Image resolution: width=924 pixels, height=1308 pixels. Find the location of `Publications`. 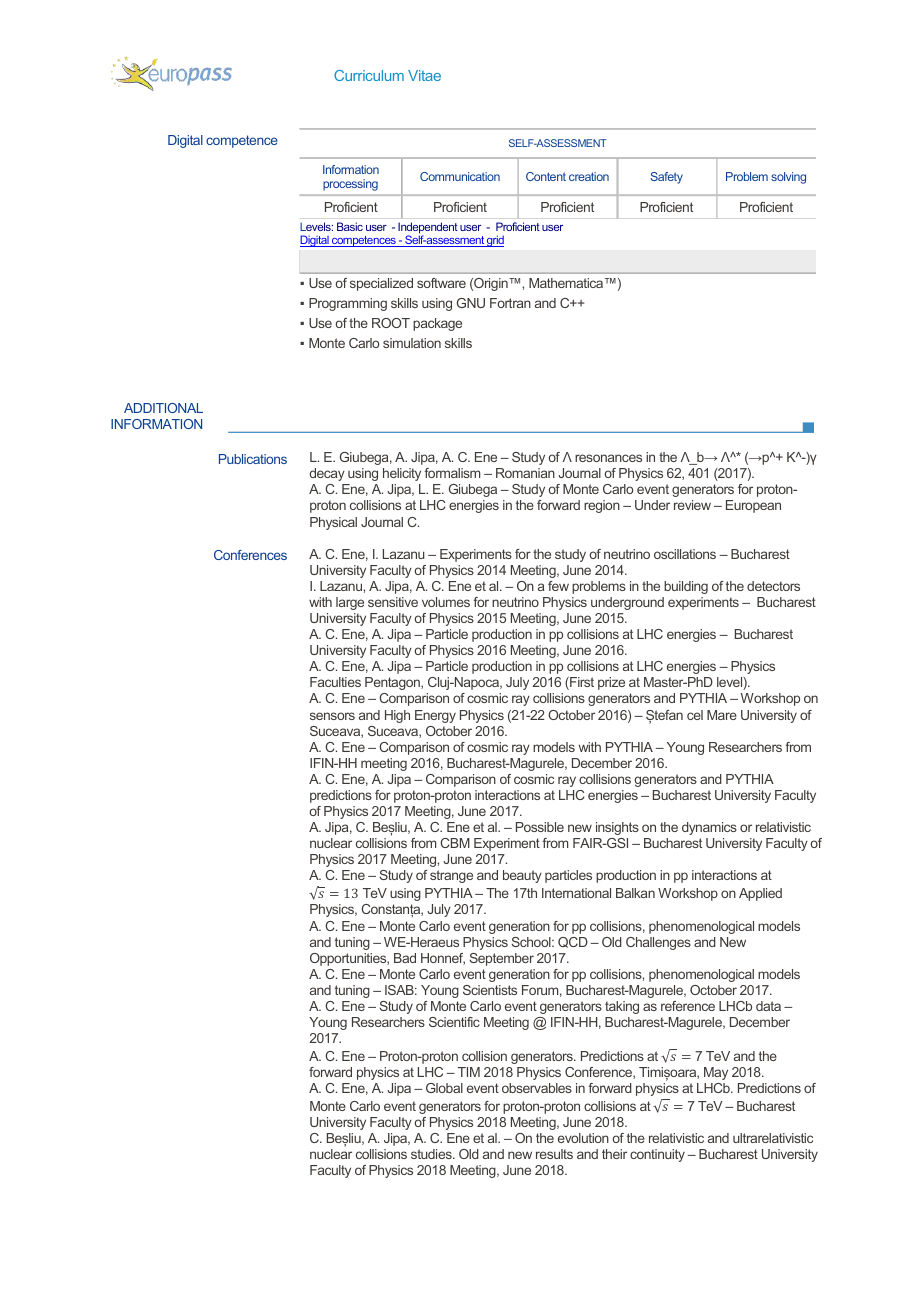

Publications is located at coordinates (253, 459).
